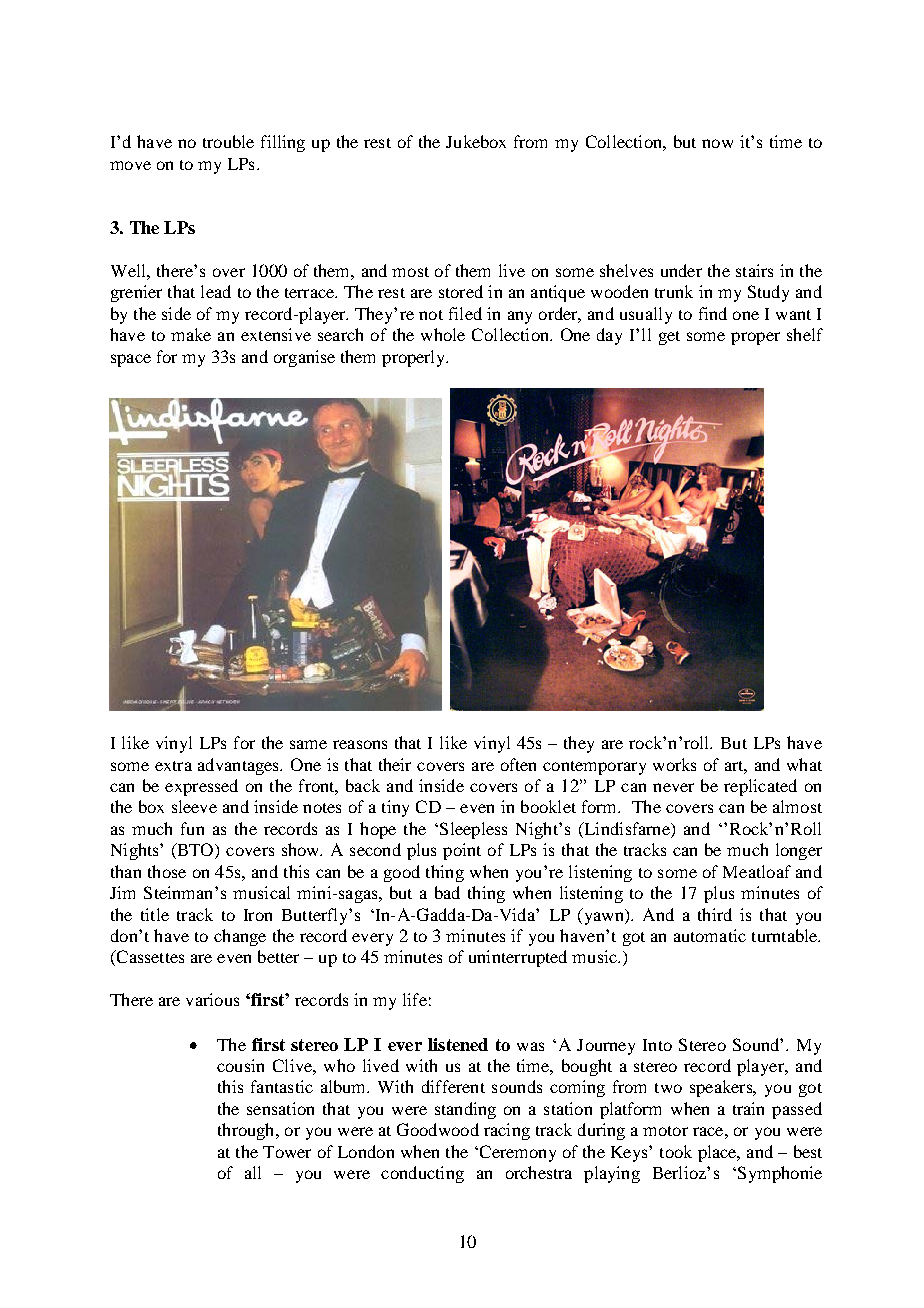  Describe the element at coordinates (465, 1110) in the document. I see `standing` at that location.
